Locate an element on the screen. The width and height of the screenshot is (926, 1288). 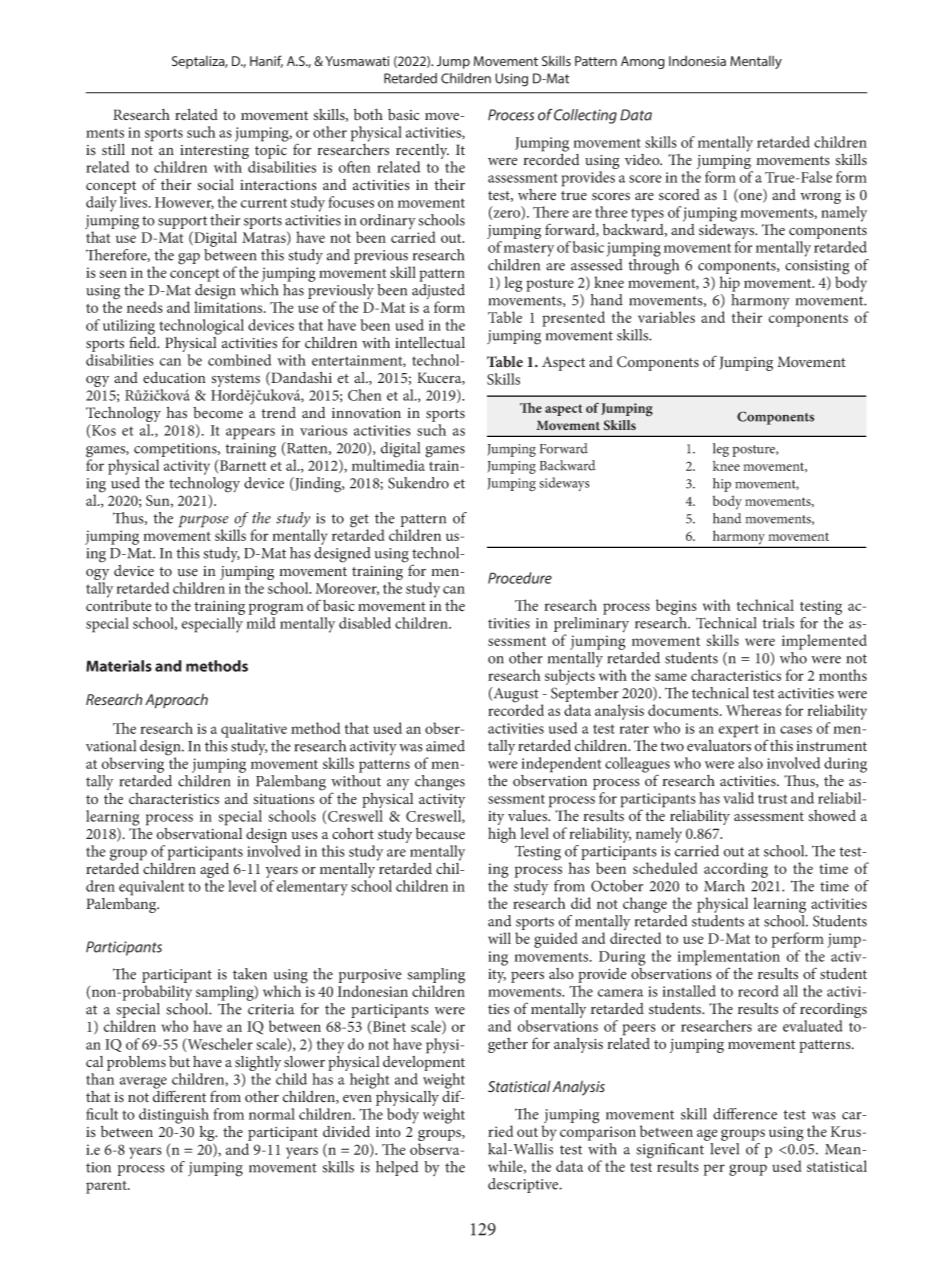
interesting is located at coordinates (214, 153).
